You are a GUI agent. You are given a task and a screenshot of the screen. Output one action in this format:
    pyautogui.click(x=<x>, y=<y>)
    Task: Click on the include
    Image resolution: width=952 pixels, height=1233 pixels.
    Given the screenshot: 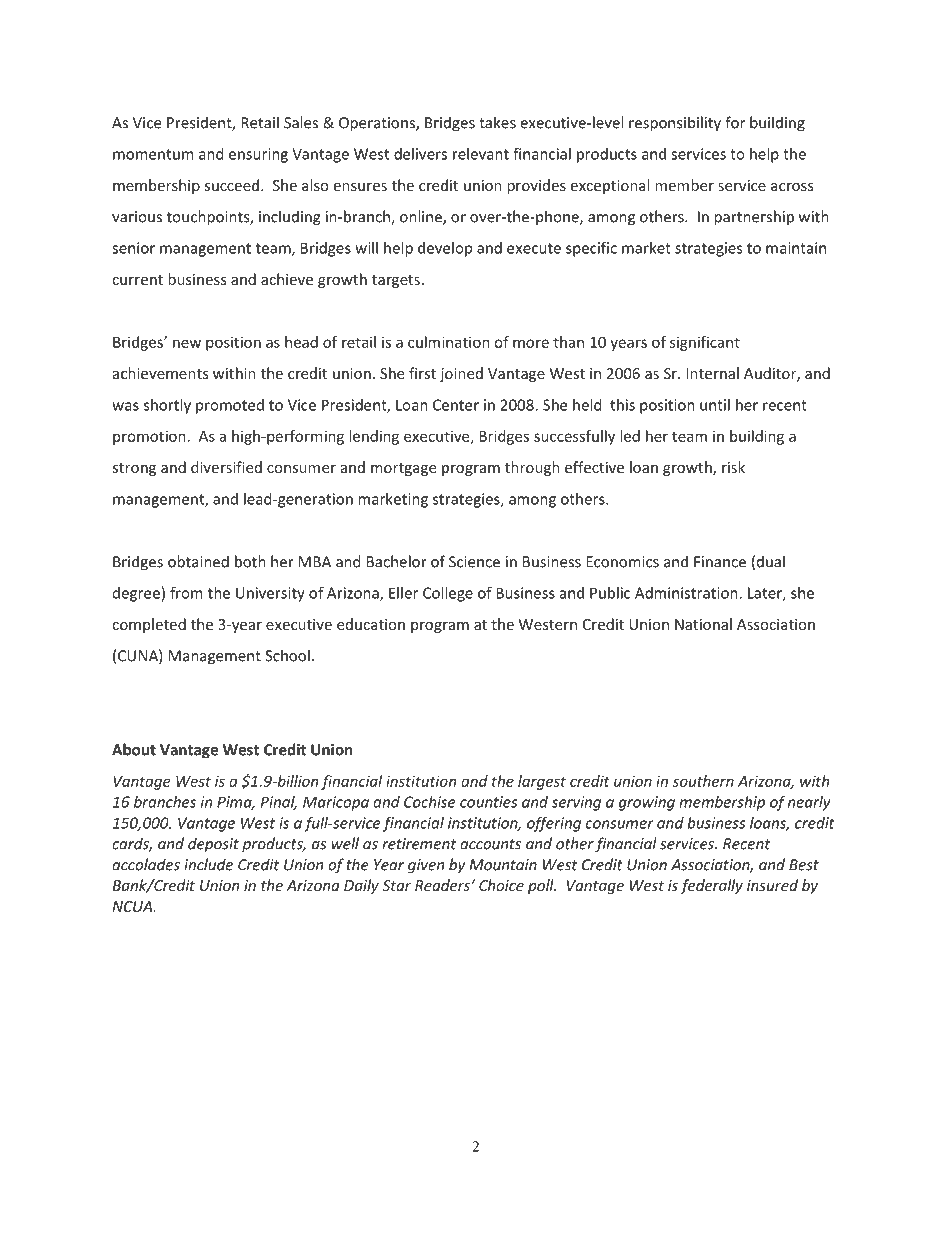 What is the action you would take?
    pyautogui.click(x=208, y=864)
